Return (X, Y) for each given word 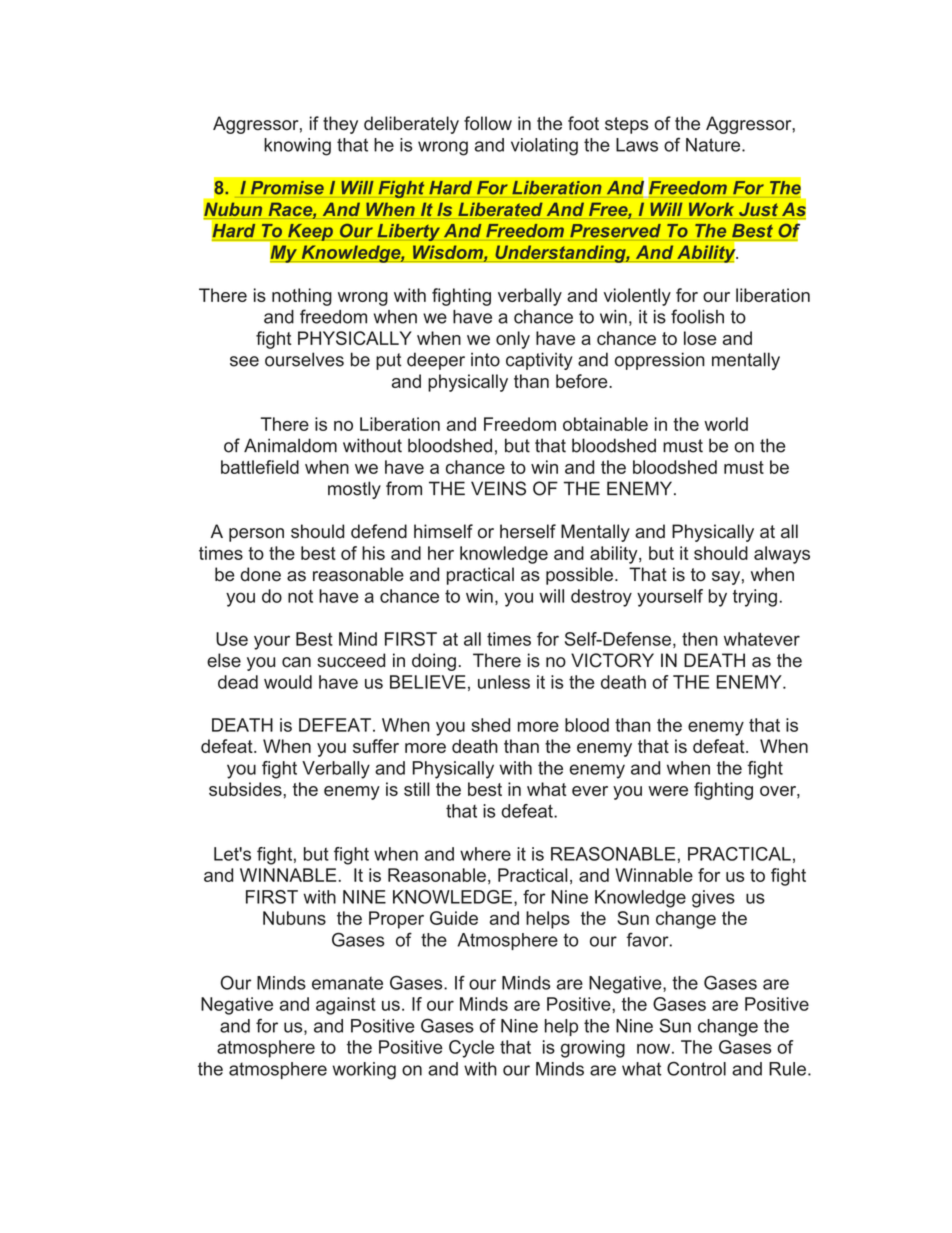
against (346, 1006)
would (288, 682)
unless (504, 682)
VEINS (498, 488)
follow (488, 123)
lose (700, 338)
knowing (297, 147)
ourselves (304, 359)
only (513, 340)
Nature (714, 145)
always (782, 555)
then (700, 639)
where (485, 854)
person (256, 535)
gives (713, 899)
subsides (246, 789)
